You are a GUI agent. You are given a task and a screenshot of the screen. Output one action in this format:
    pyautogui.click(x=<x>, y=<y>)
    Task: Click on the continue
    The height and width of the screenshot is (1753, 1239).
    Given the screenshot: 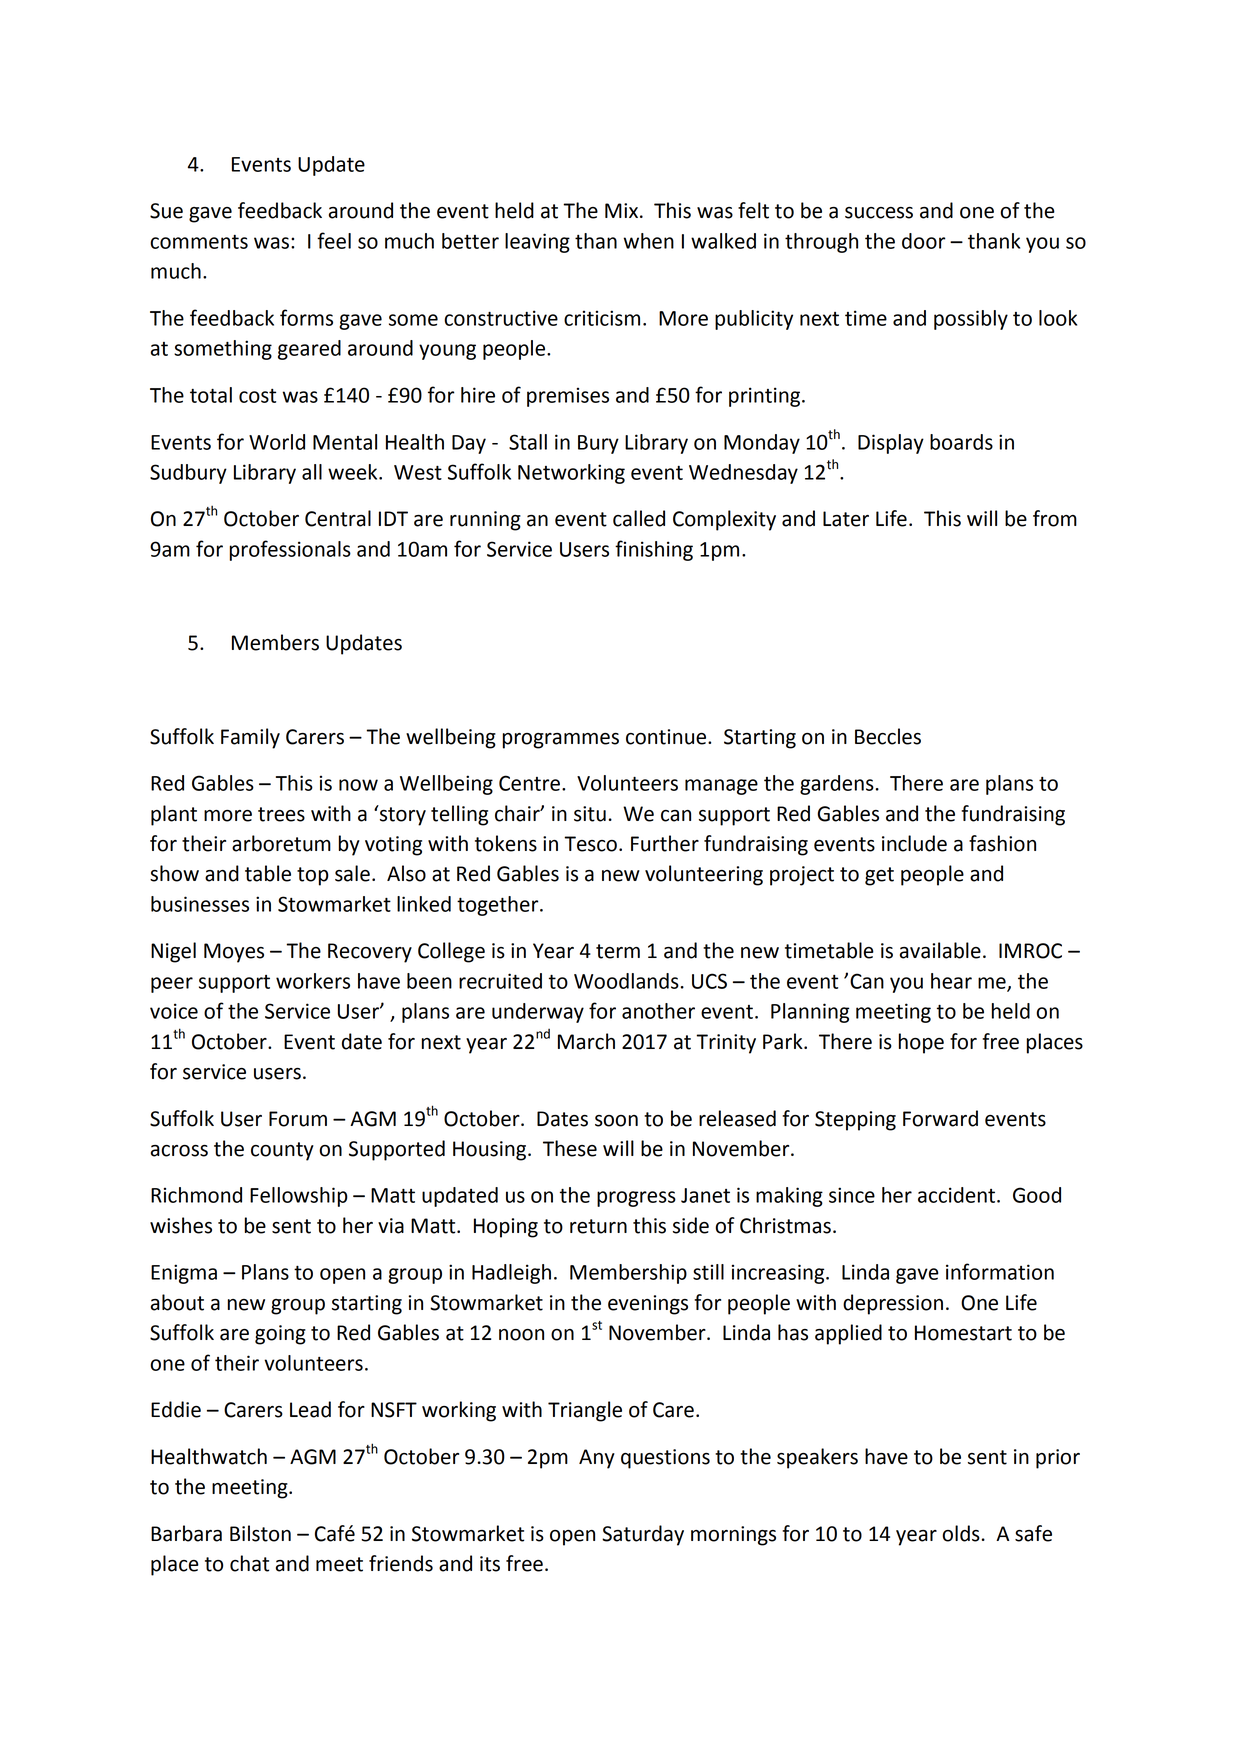 What is the action you would take?
    pyautogui.click(x=666, y=737)
